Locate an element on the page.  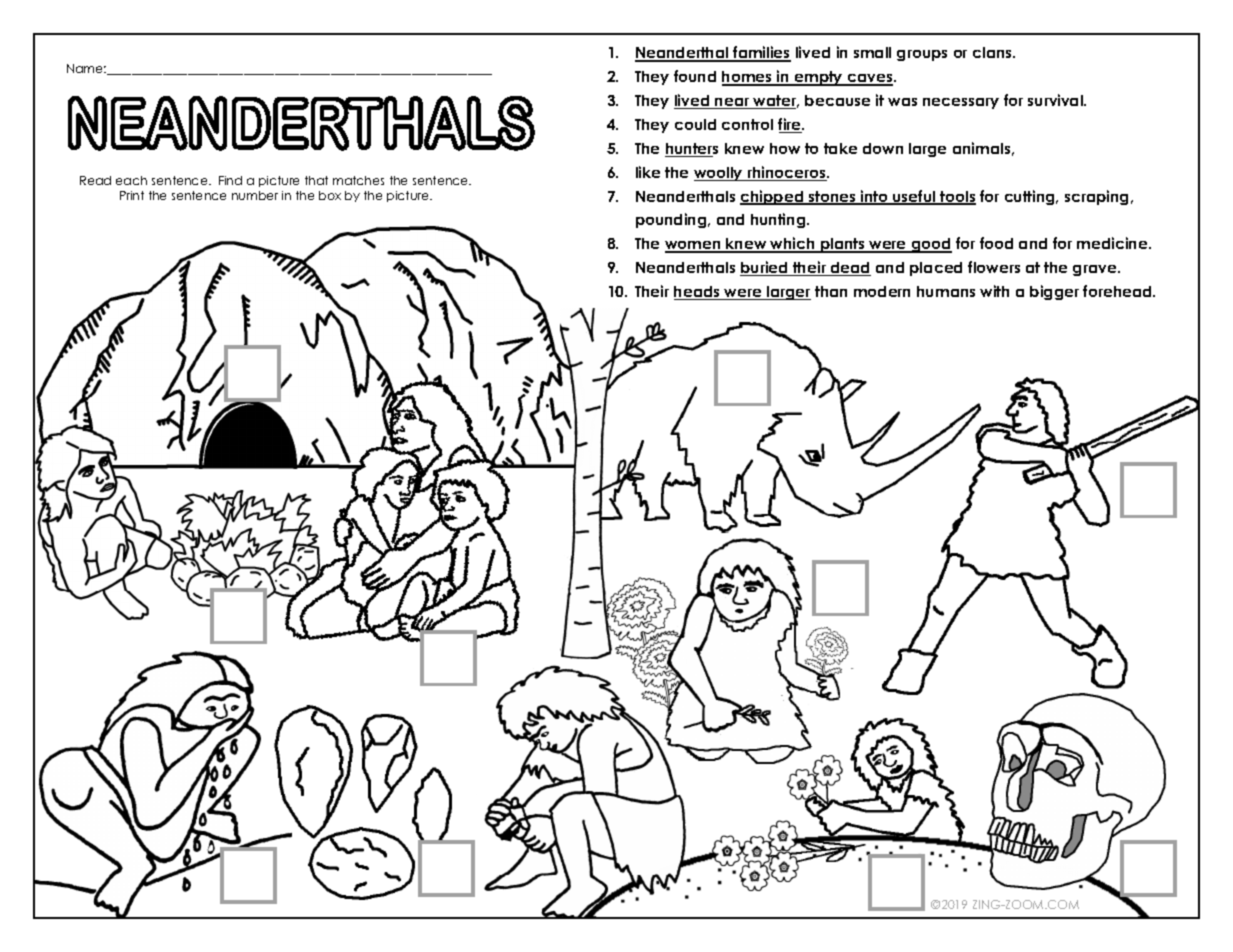
cutting is located at coordinates (1031, 197).
